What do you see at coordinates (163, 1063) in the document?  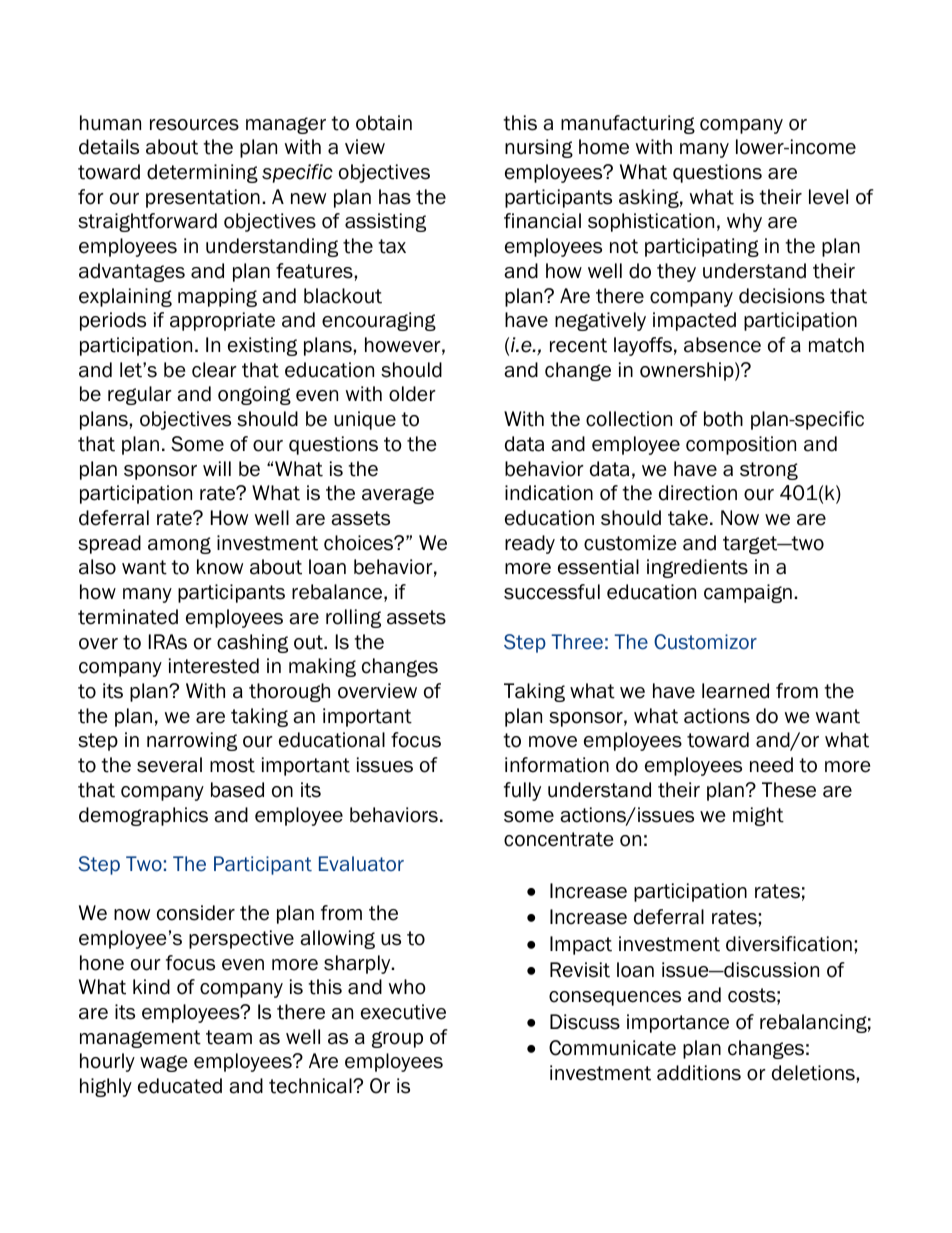 I see `wage` at bounding box center [163, 1063].
